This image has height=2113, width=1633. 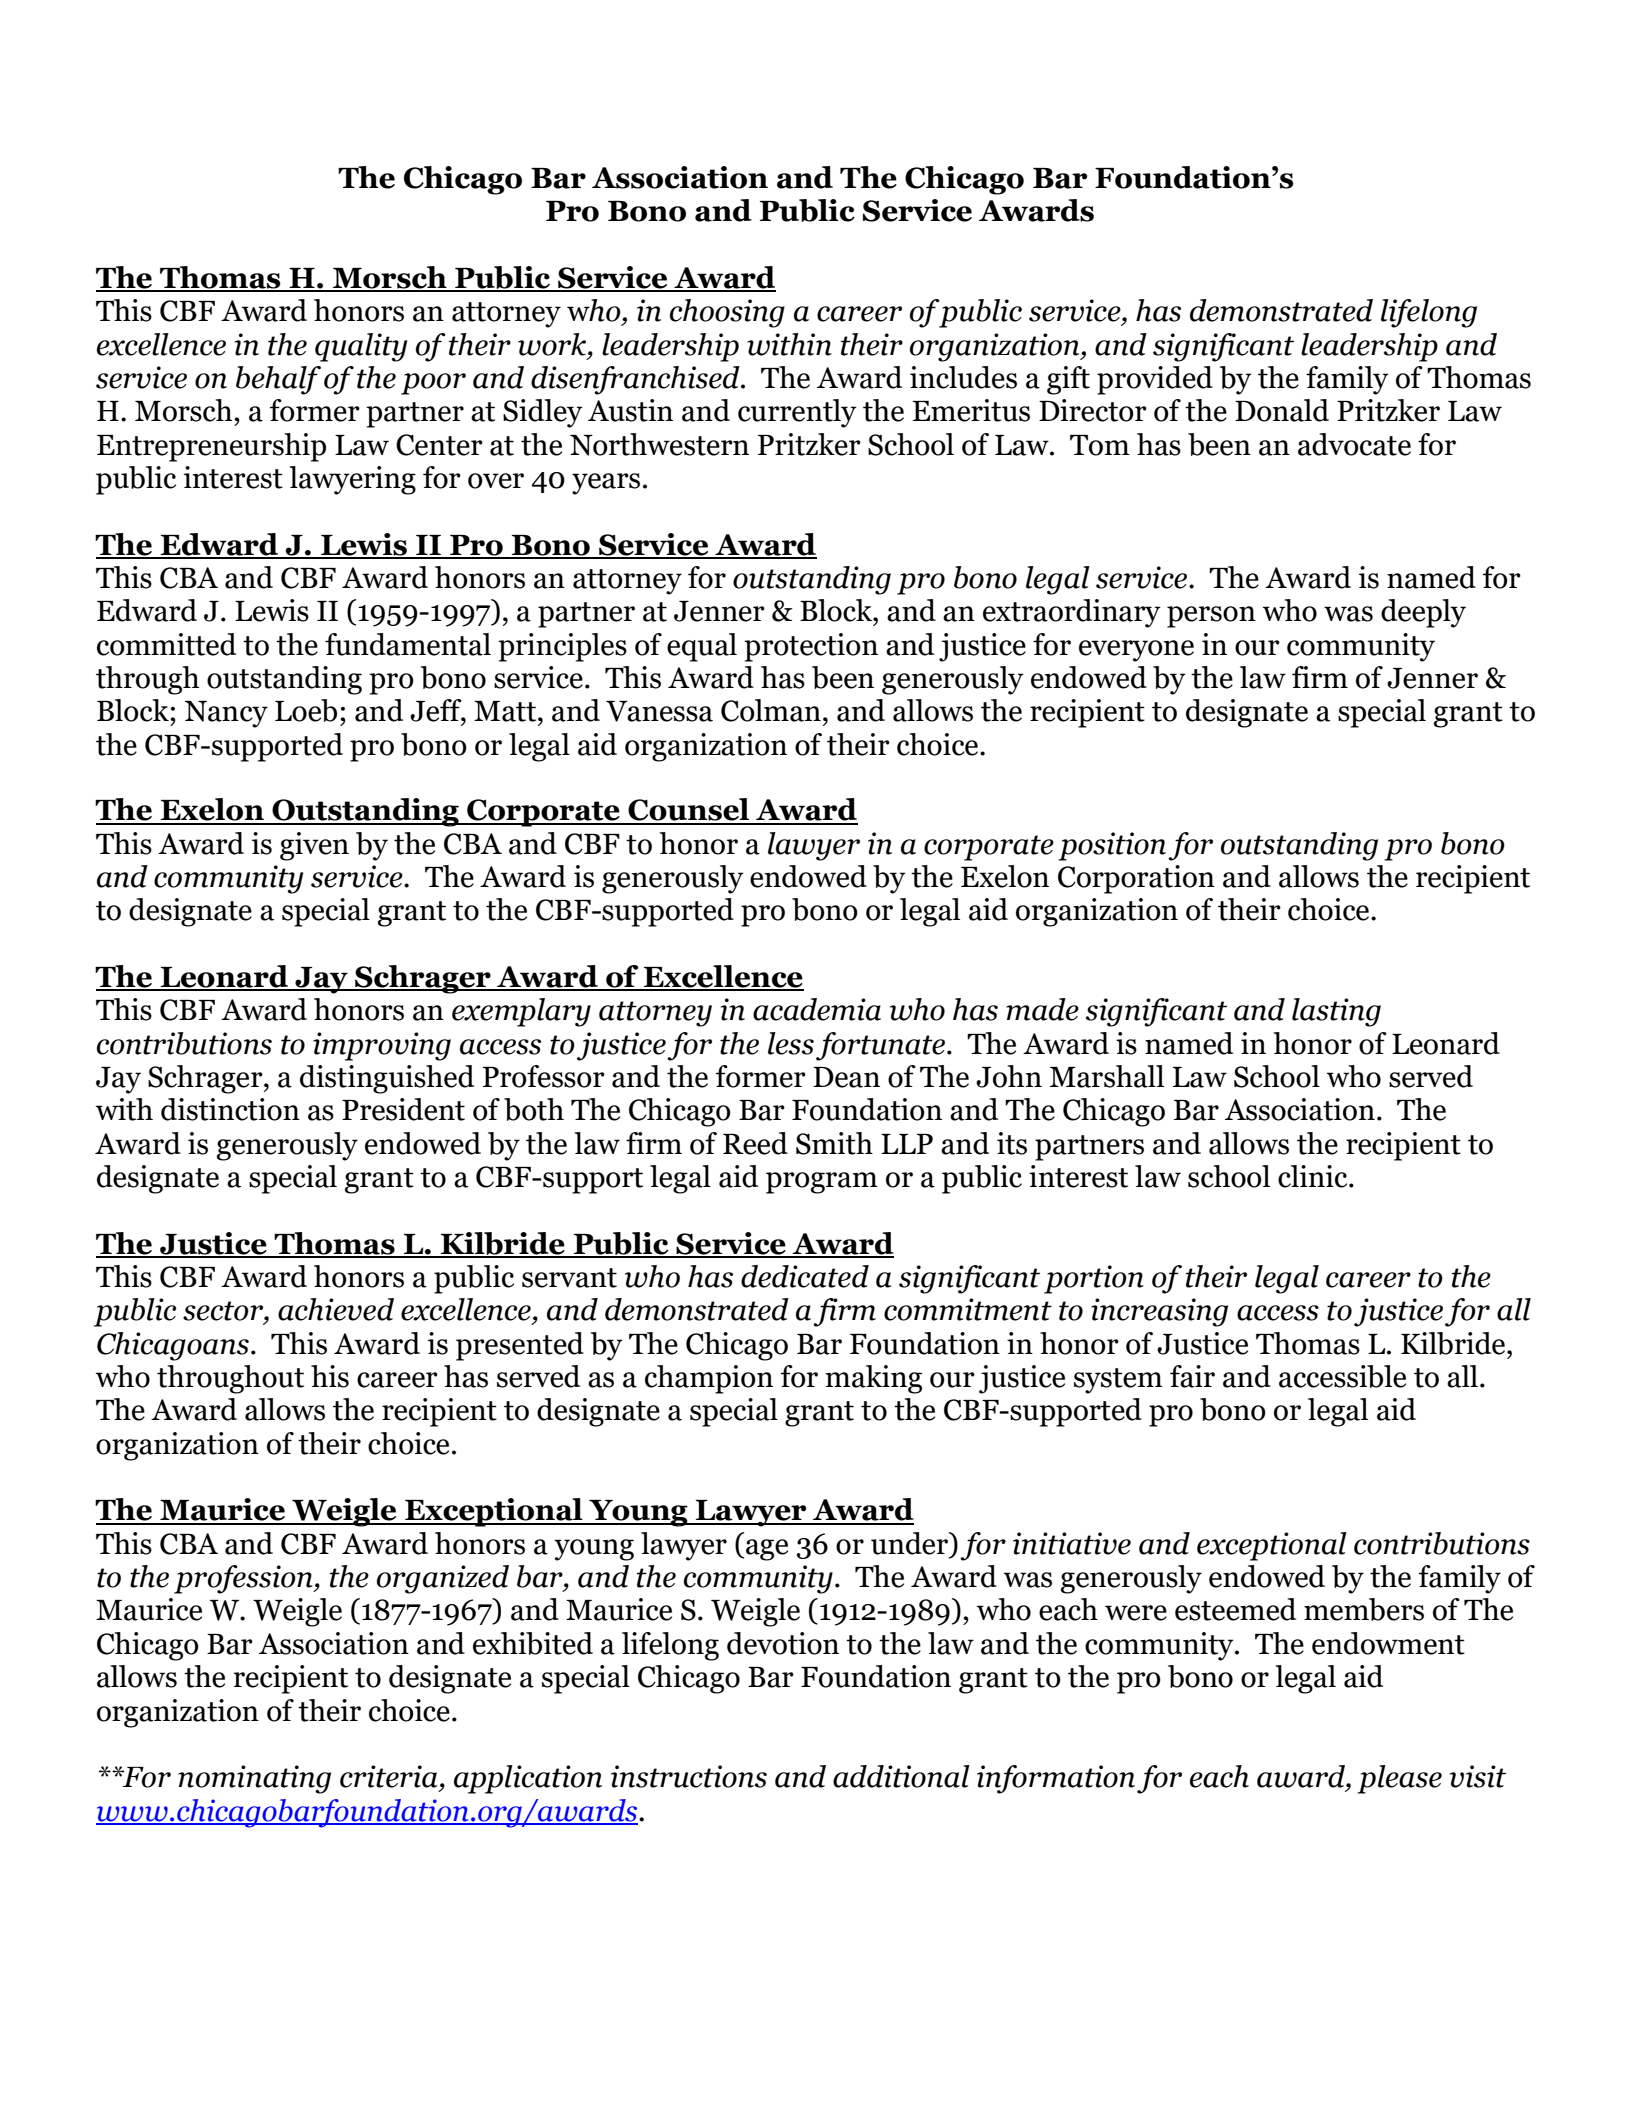 I want to click on currently, so click(x=797, y=413).
